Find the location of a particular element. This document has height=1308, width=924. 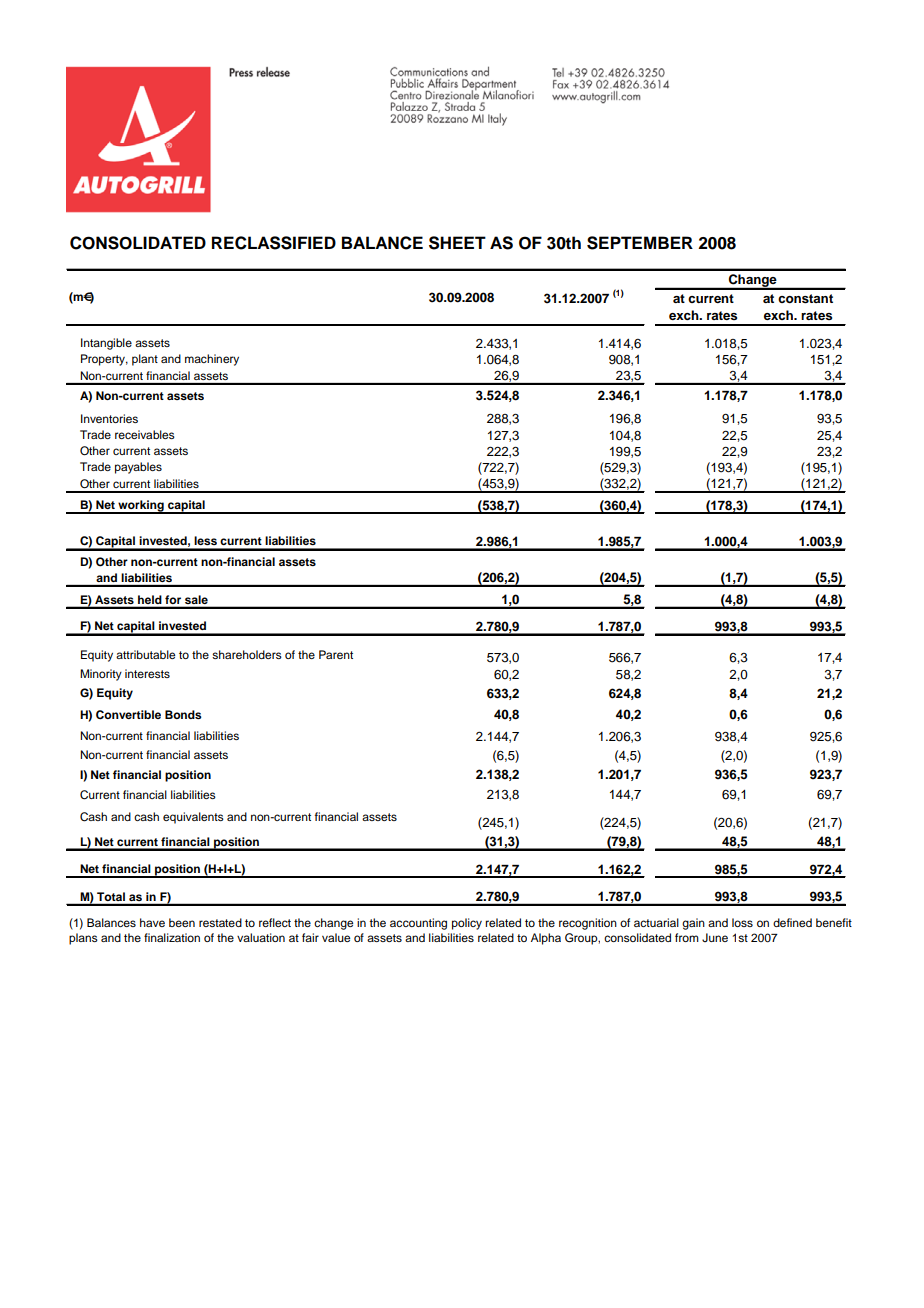

loss is located at coordinates (742, 922).
